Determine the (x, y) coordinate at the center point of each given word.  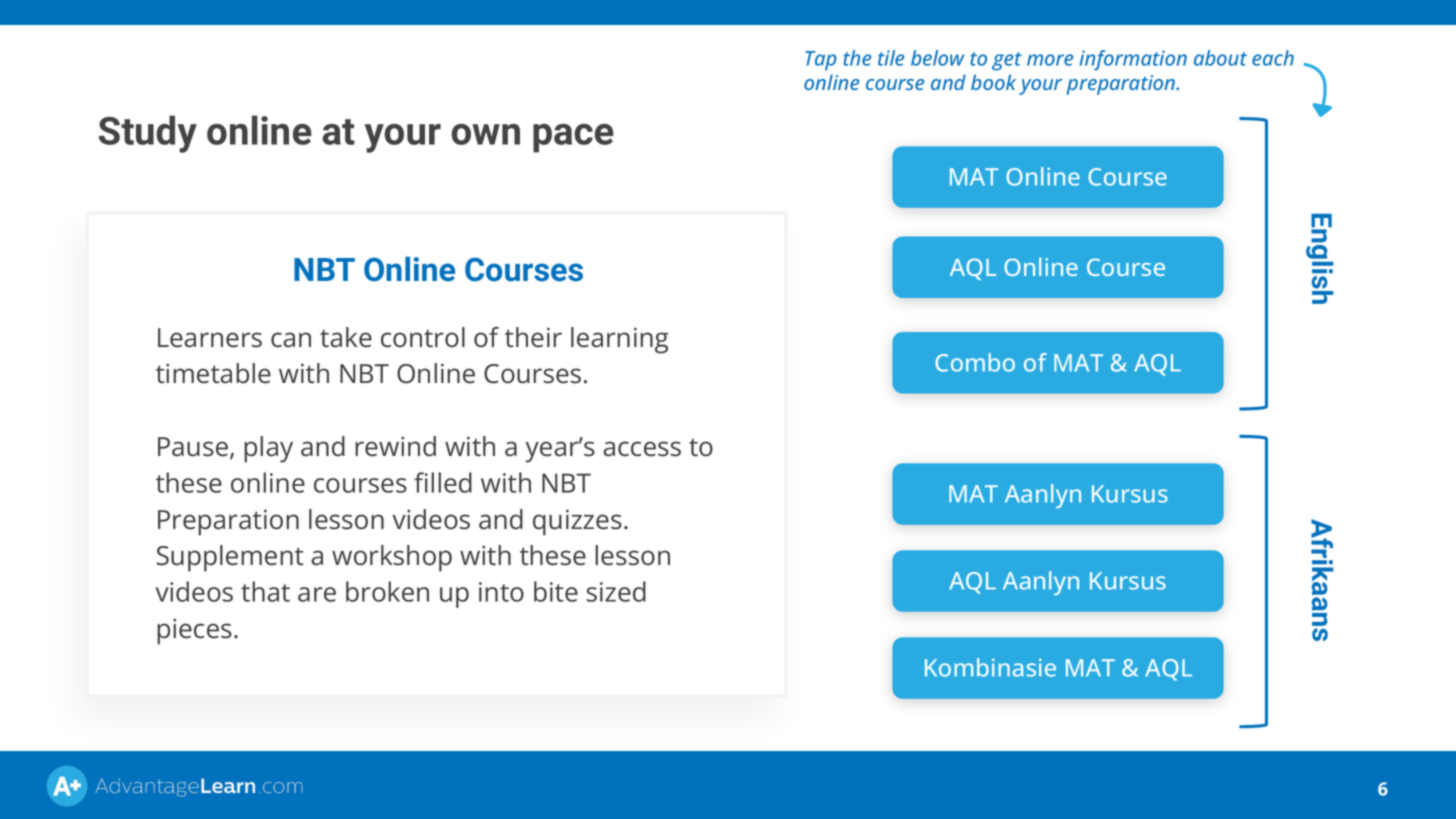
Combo (975, 362)
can (291, 340)
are (317, 594)
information (1133, 60)
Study (148, 134)
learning (620, 340)
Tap (820, 61)
